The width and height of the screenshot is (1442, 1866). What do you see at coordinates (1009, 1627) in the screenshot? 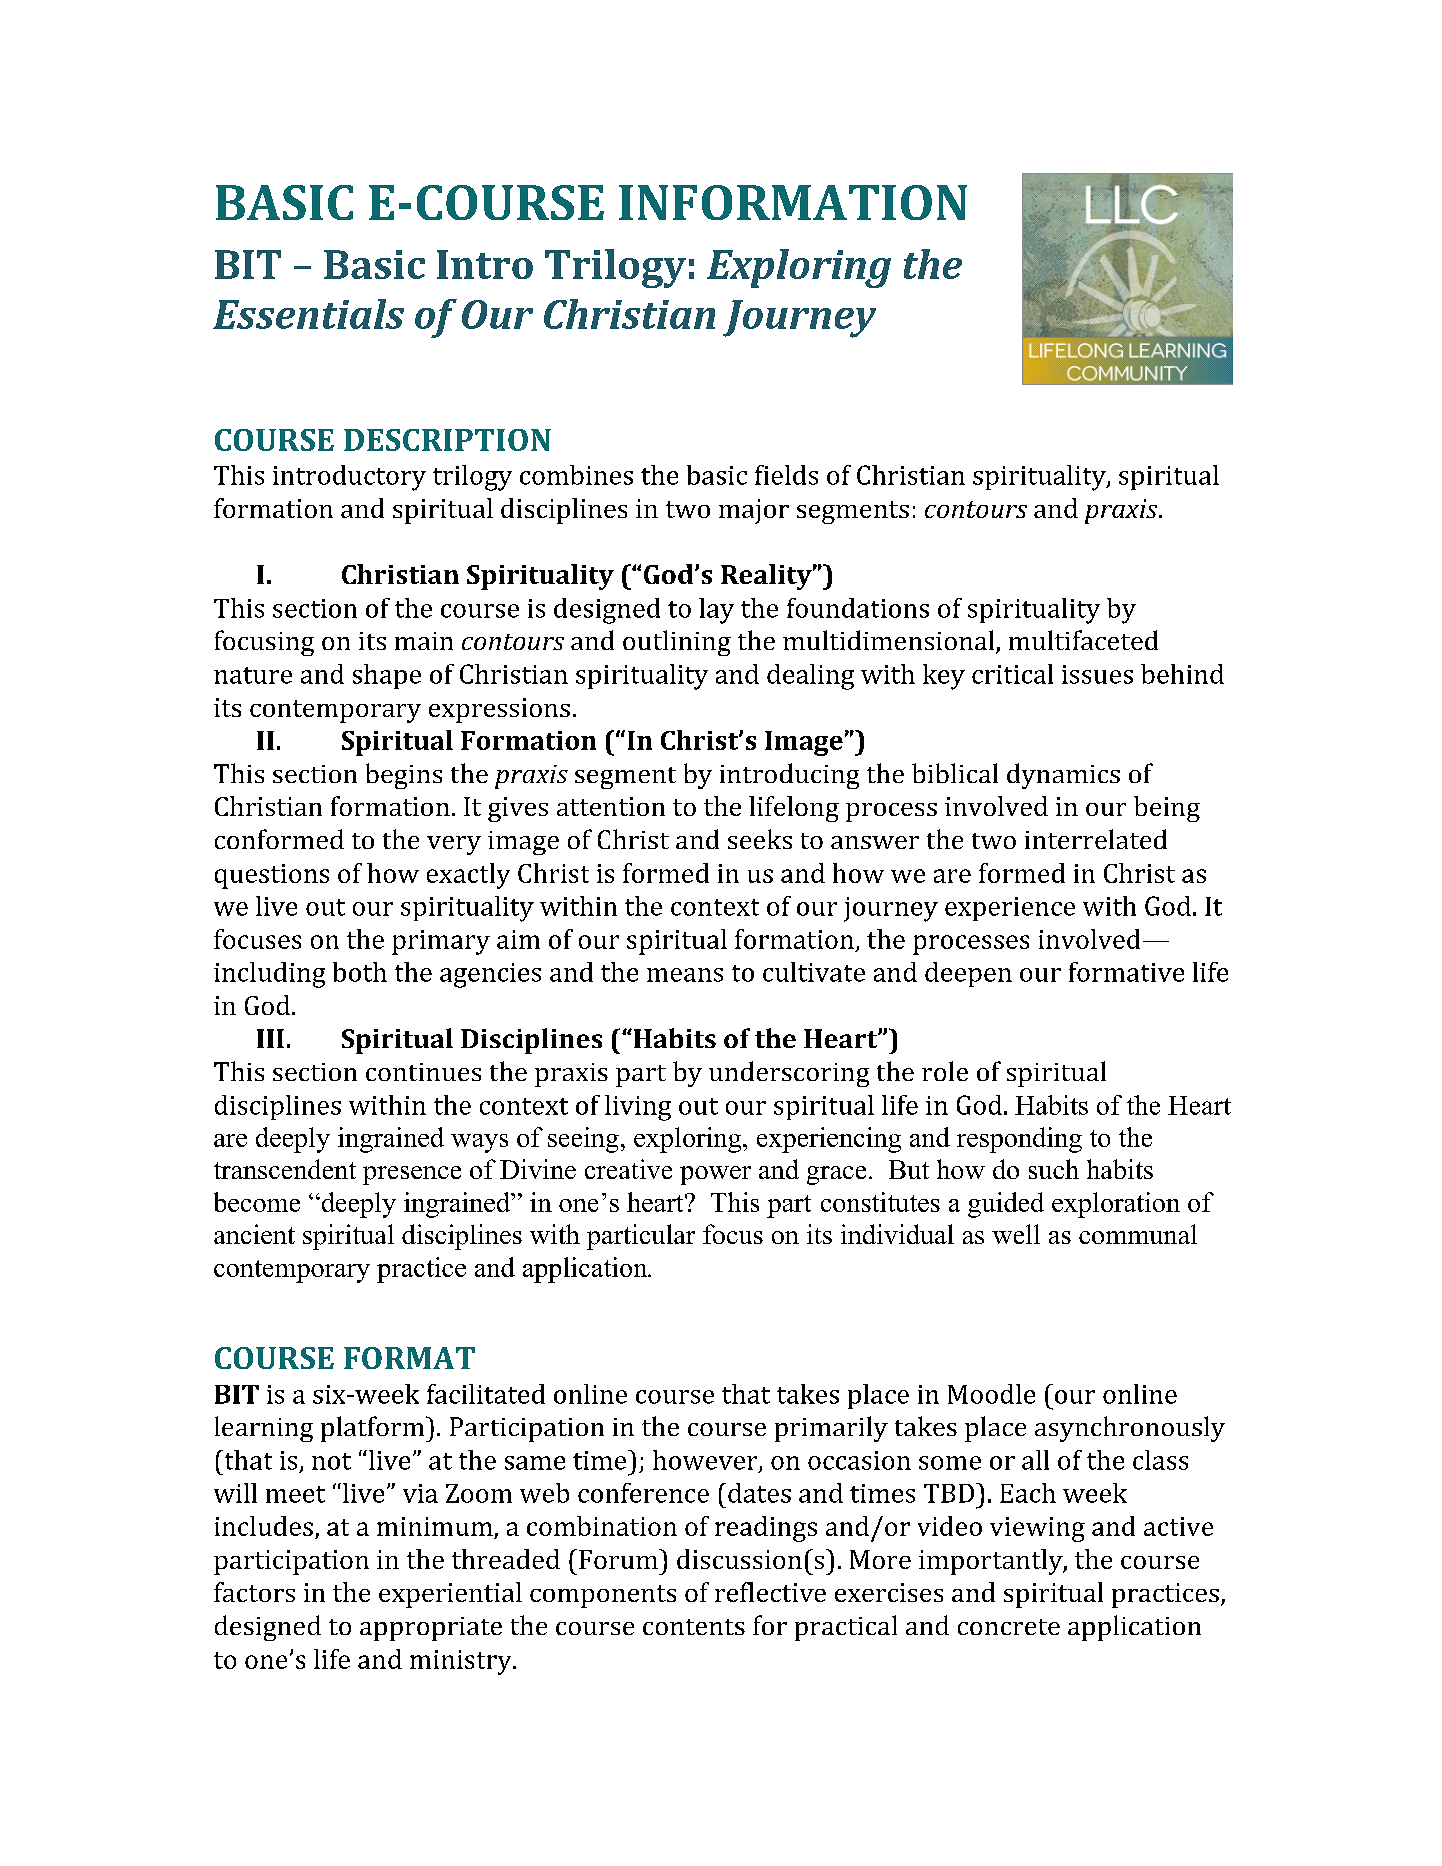
I see `concrete` at bounding box center [1009, 1627].
